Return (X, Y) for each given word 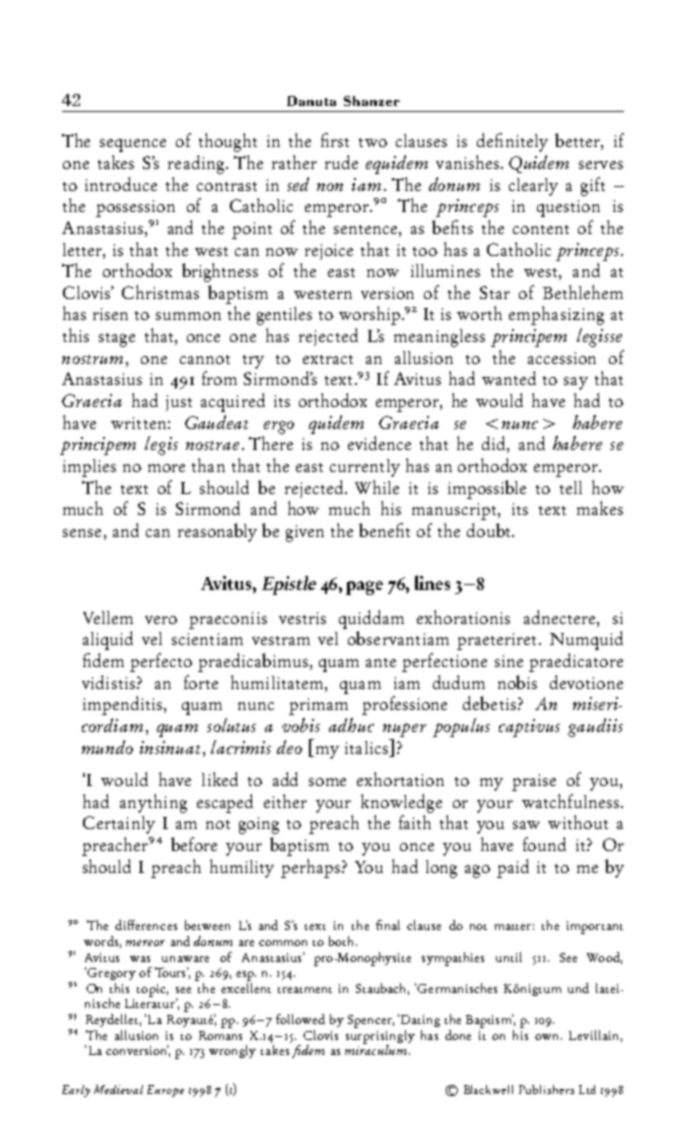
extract (328, 359)
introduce (121, 184)
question (568, 208)
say (576, 383)
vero (161, 620)
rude (341, 162)
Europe (165, 1091)
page (364, 588)
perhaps (312, 868)
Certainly (119, 825)
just (179, 403)
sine (509, 661)
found (544, 844)
